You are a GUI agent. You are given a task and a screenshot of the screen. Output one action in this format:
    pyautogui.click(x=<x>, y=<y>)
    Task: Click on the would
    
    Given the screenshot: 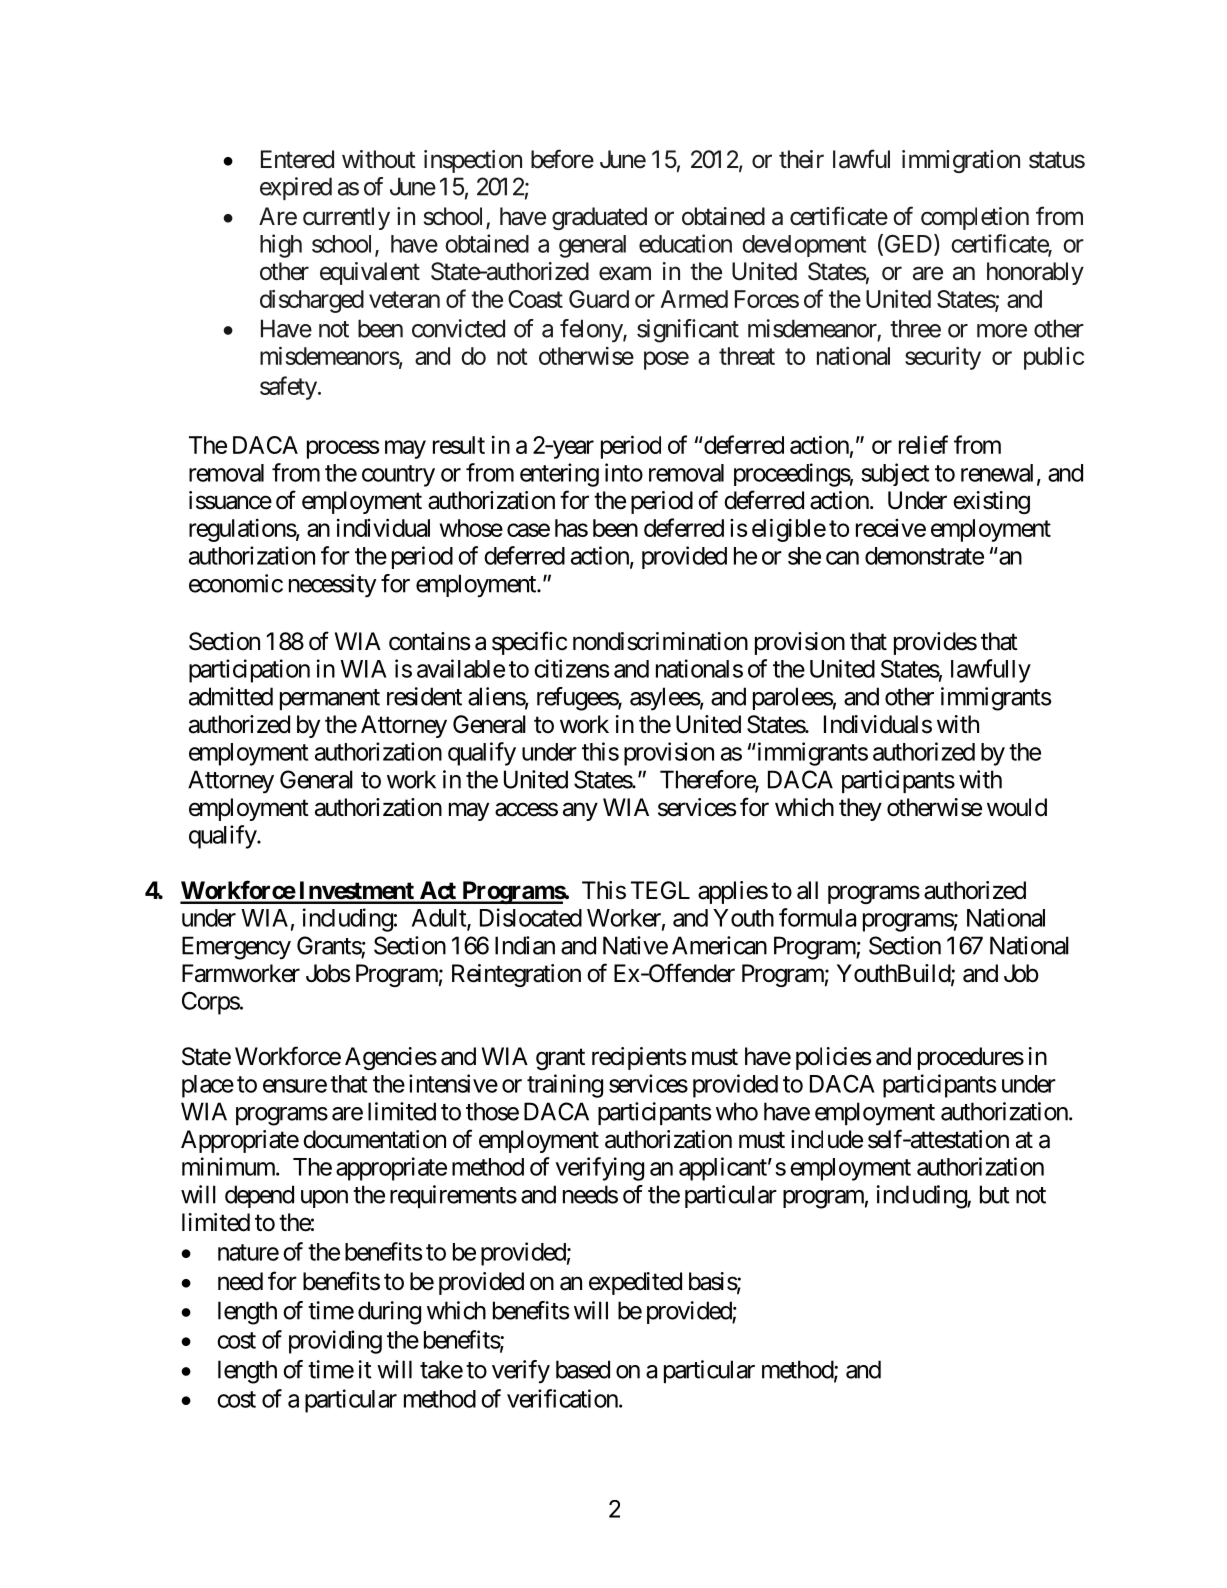 What is the action you would take?
    pyautogui.click(x=1017, y=807)
